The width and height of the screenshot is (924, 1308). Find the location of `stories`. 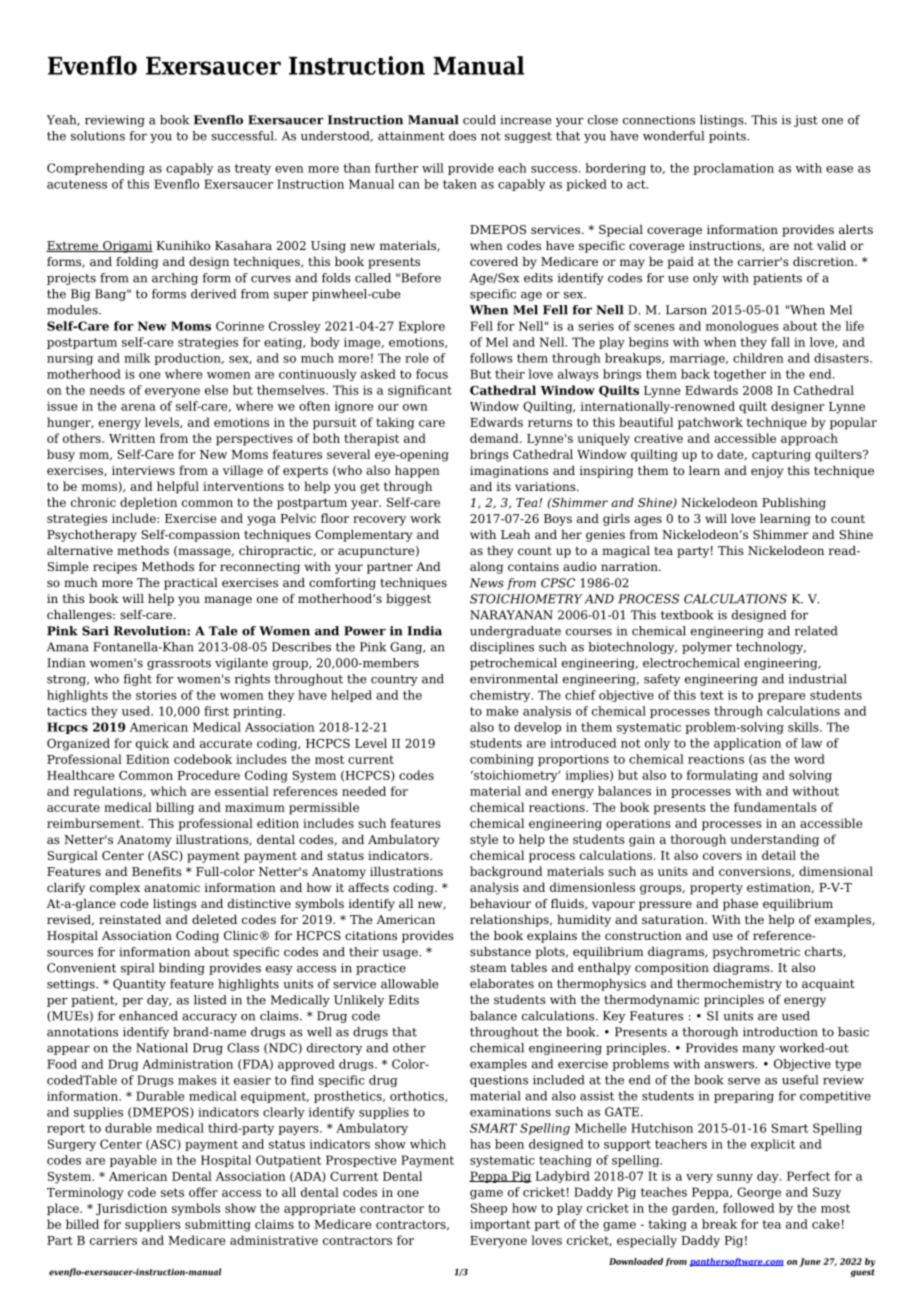

stories is located at coordinates (156, 695).
